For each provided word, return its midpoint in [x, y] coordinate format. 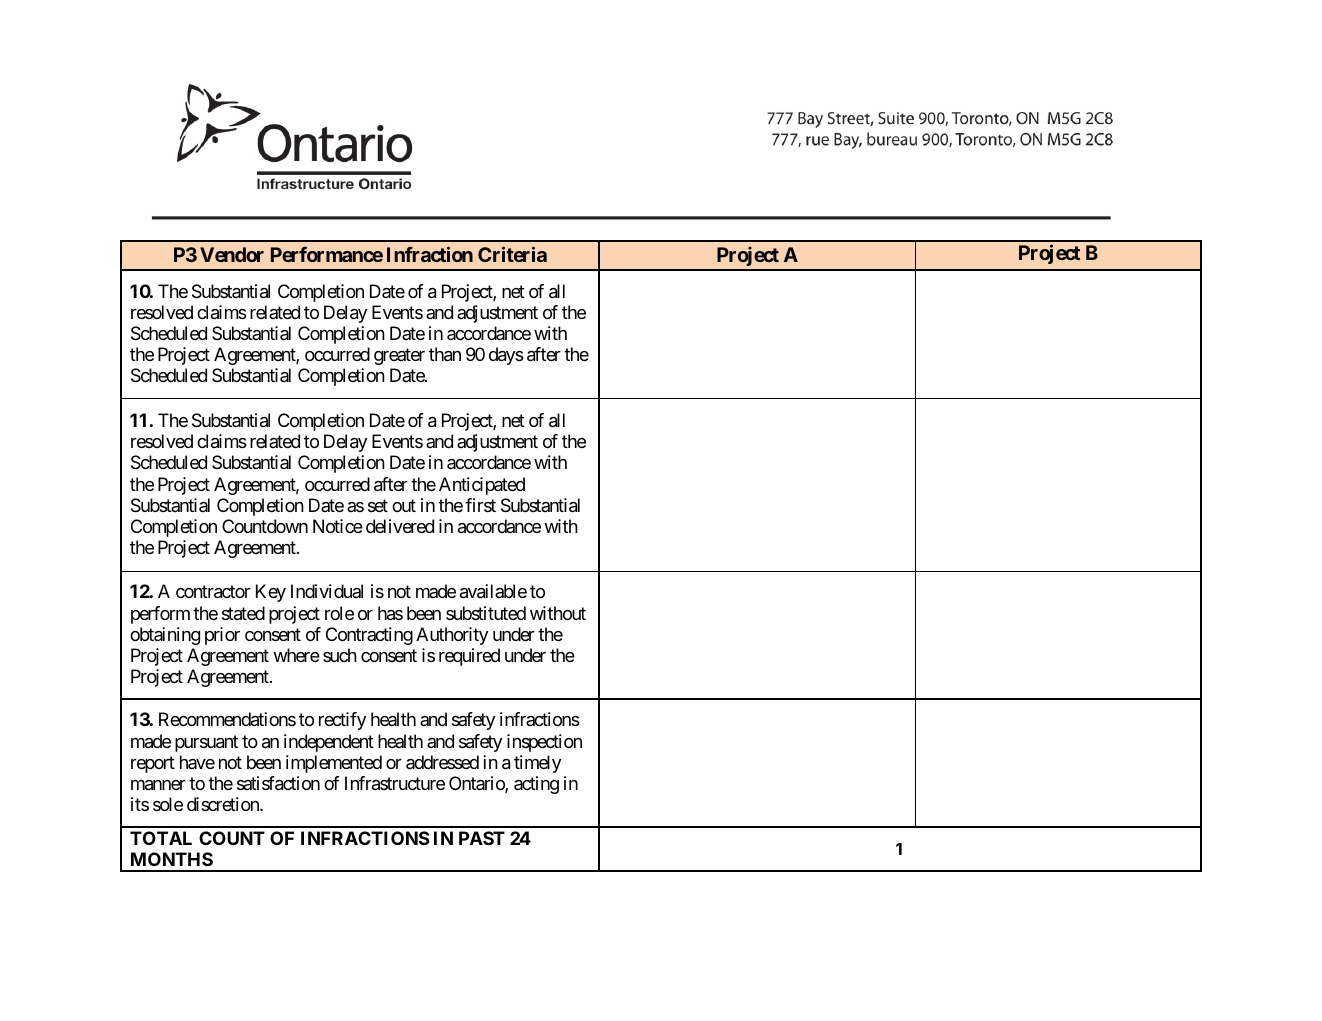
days [506, 356]
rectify [342, 721]
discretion [224, 804]
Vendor [232, 254]
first [480, 505]
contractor [213, 592]
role [339, 613]
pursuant [206, 743]
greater [399, 356]
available [493, 591]
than [445, 354]
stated [243, 613]
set [378, 505]
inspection [544, 743]
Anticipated [482, 486]
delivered [400, 526]
